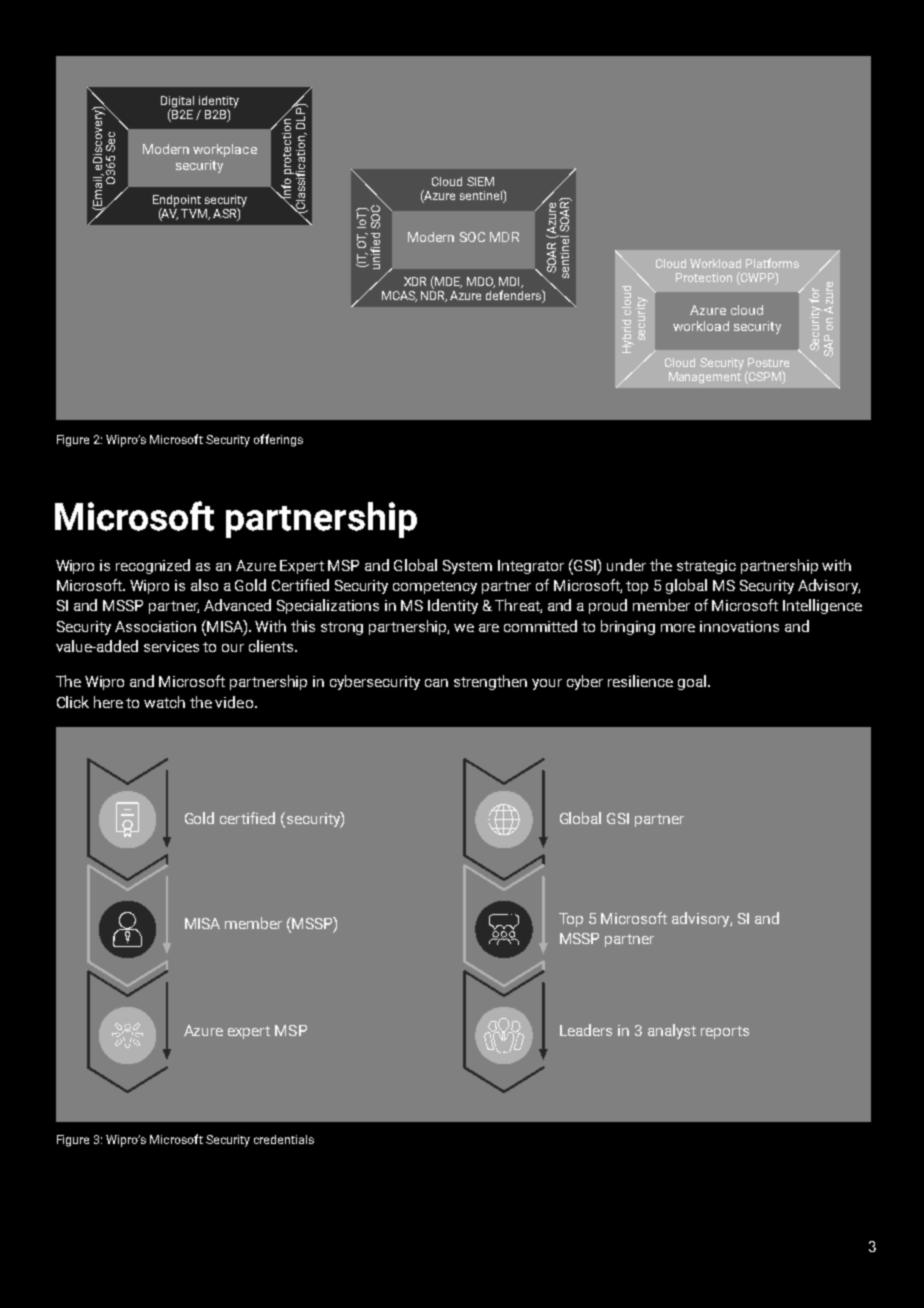 Image resolution: width=924 pixels, height=1308 pixels. I want to click on Leaders, so click(586, 1030).
